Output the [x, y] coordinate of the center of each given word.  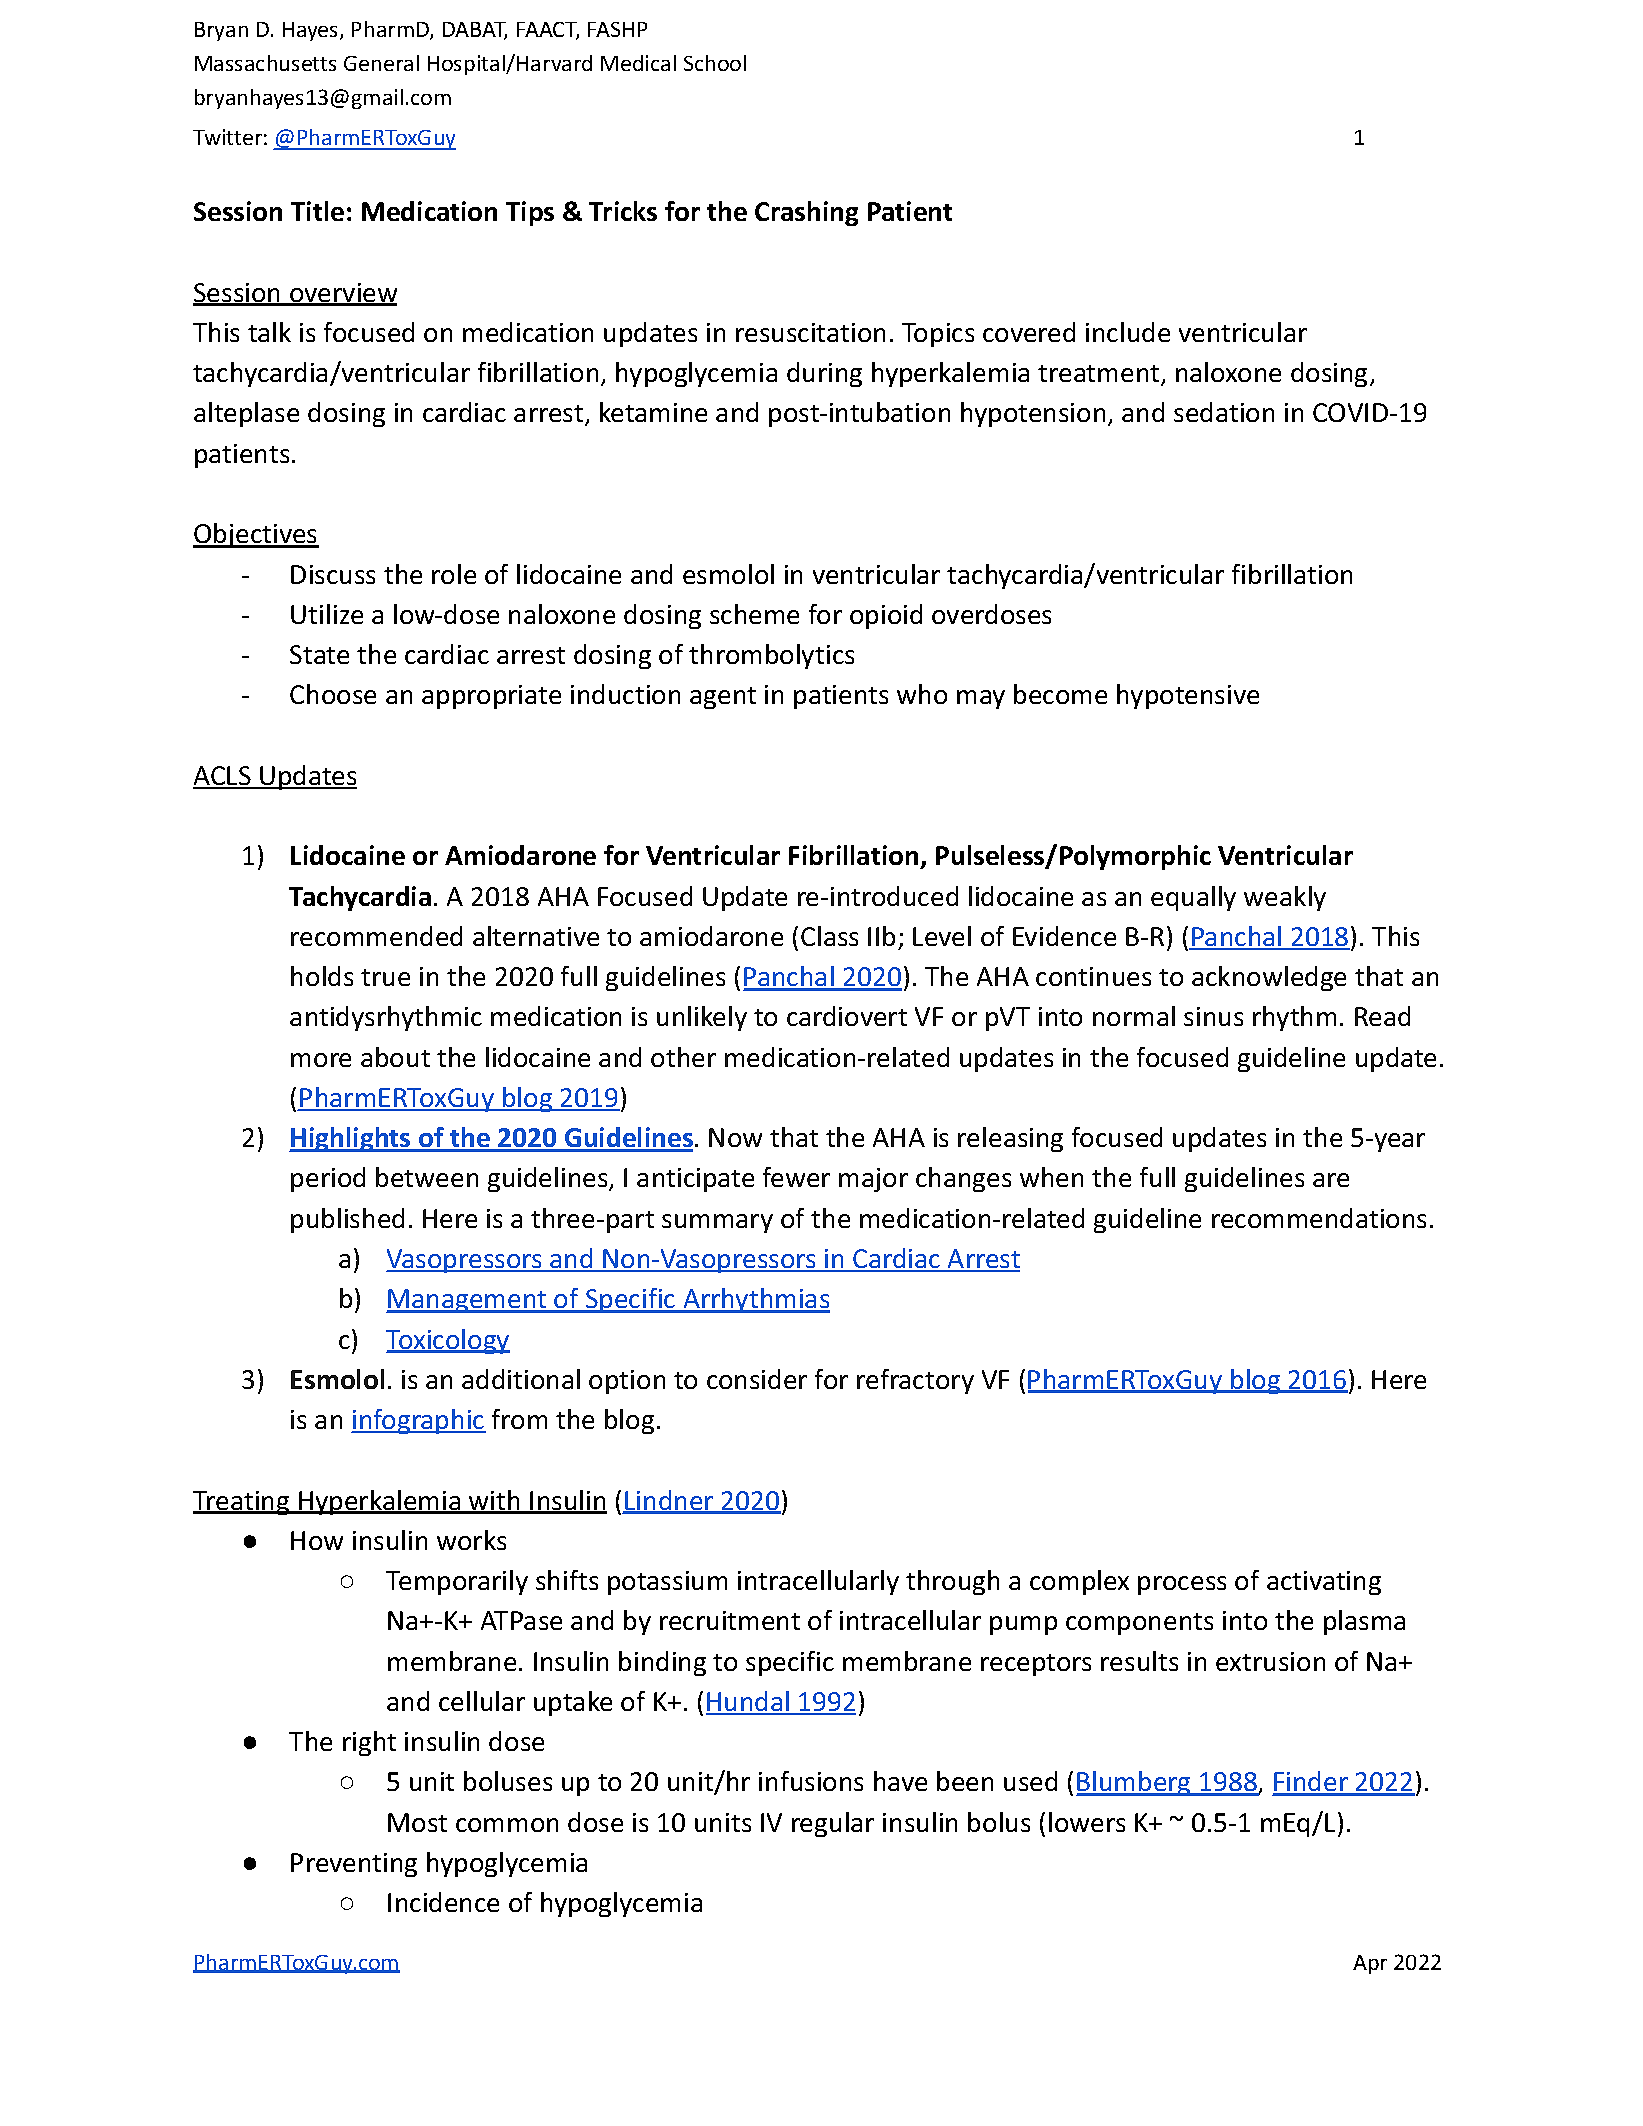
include [1128, 332]
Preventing [354, 1865]
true [385, 977]
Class [829, 936]
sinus [1213, 1016]
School [715, 63]
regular [833, 1824]
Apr [1370, 1964]
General [381, 63]
